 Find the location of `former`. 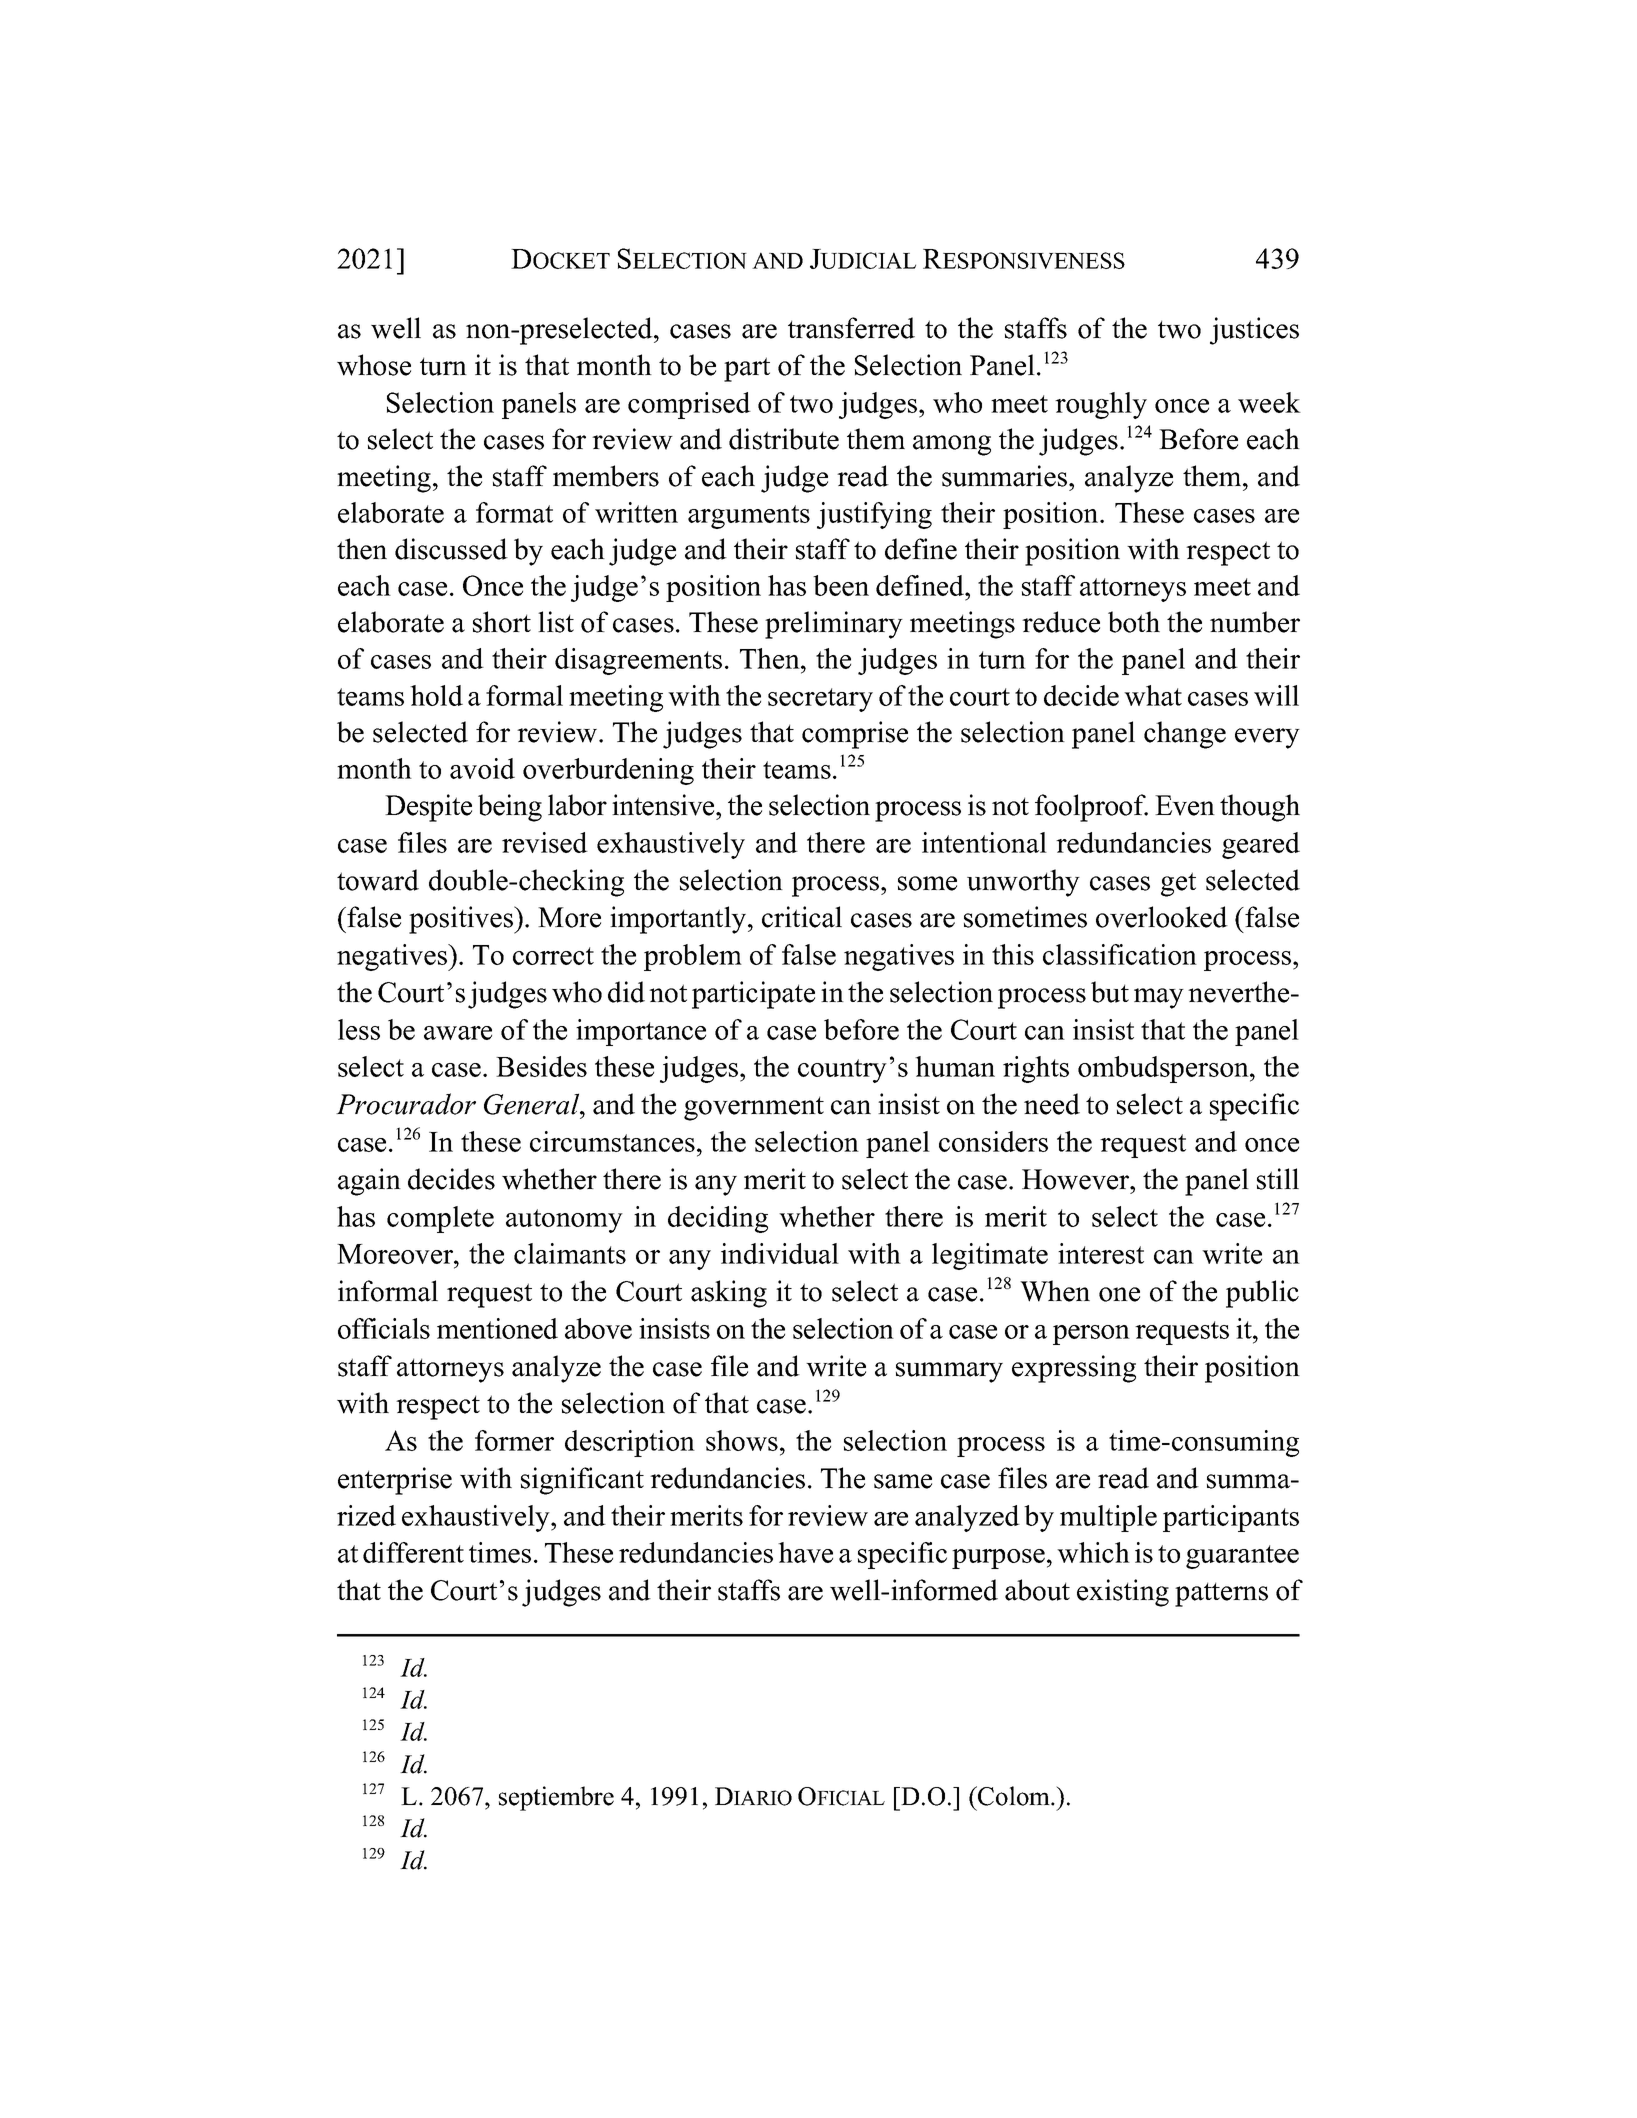

former is located at coordinates (514, 1440).
